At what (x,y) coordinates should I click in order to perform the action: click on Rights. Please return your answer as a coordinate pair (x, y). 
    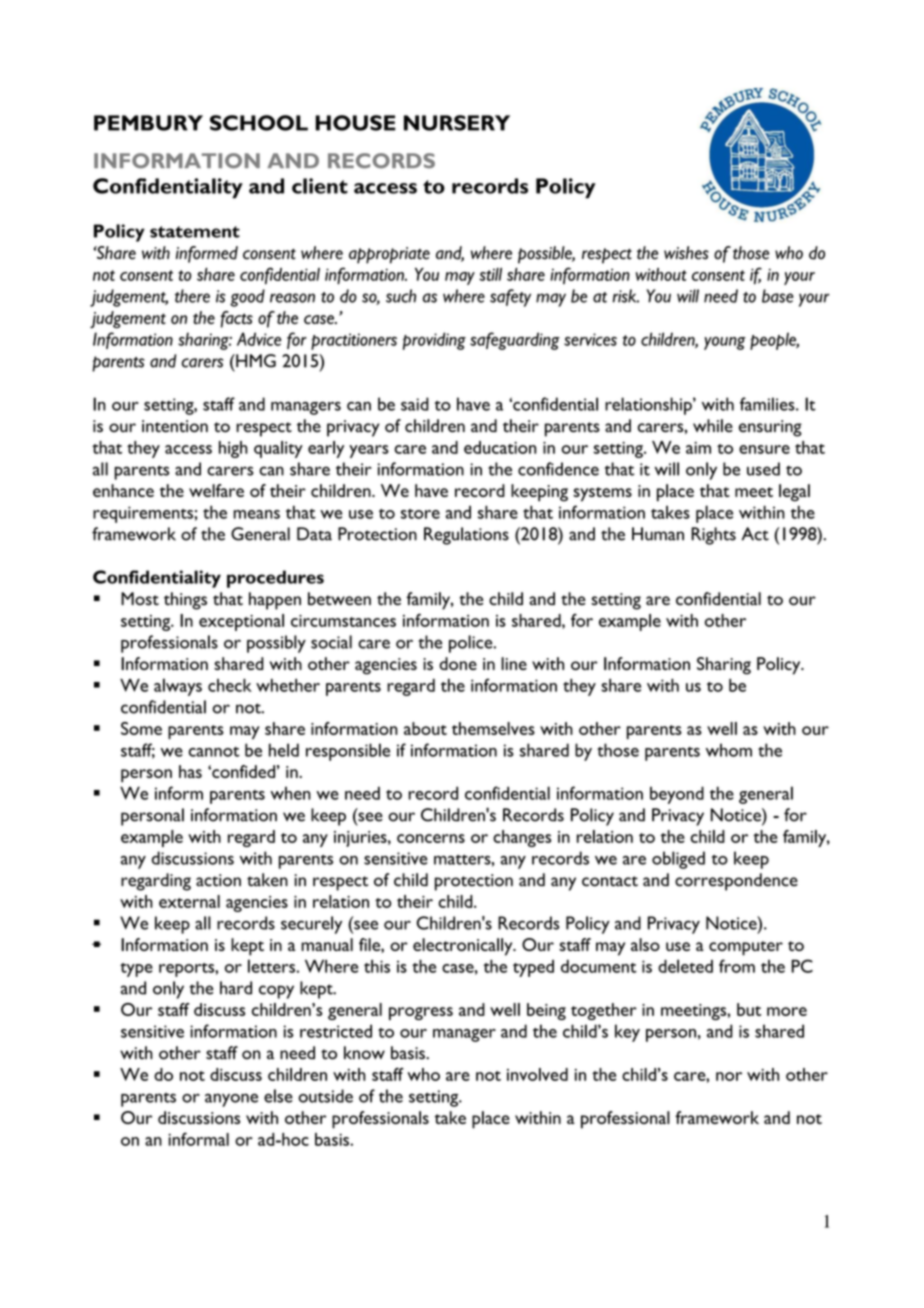
    Looking at the image, I should click on (713, 536).
